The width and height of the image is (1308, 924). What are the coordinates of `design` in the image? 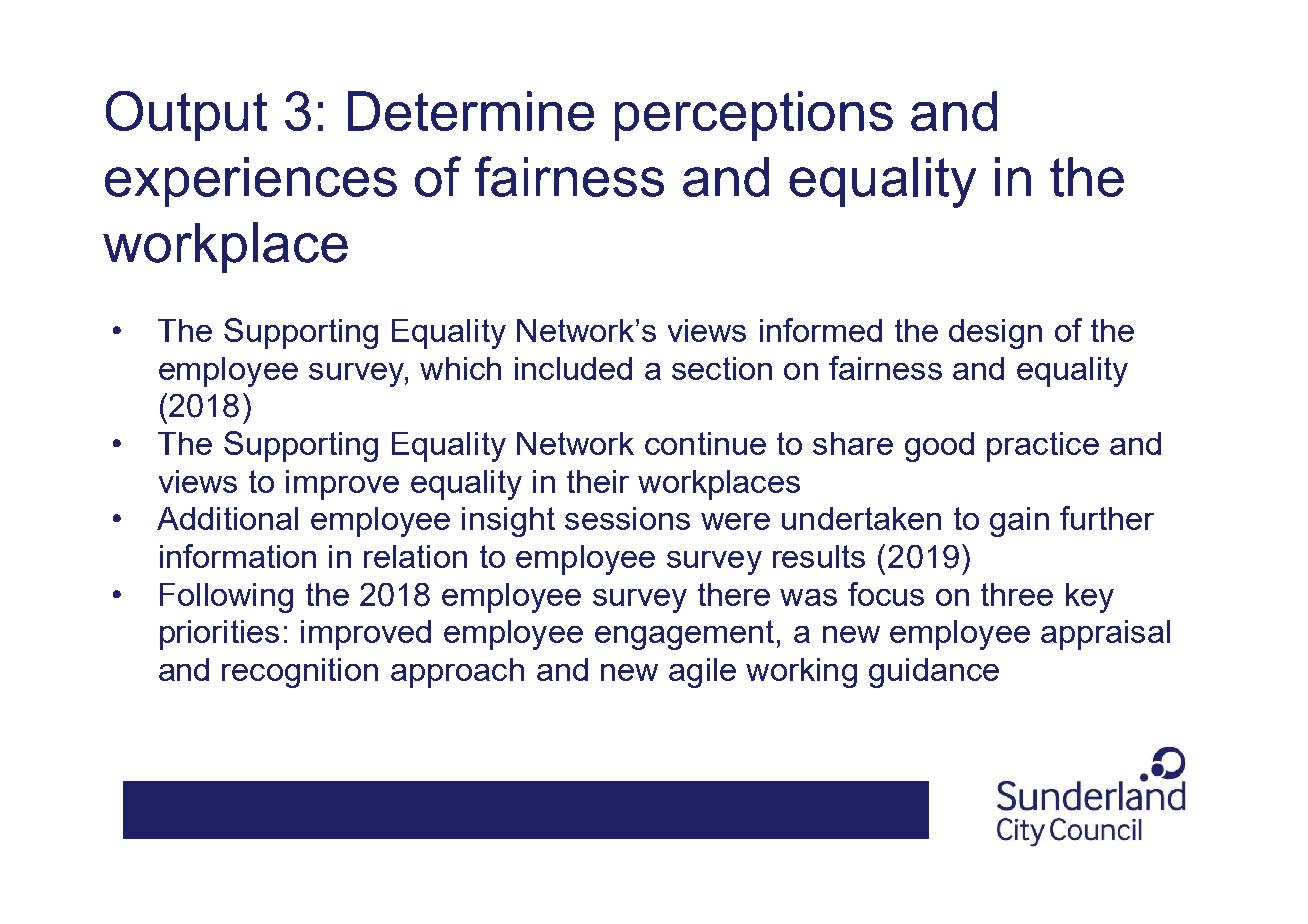 It's located at (995, 334).
